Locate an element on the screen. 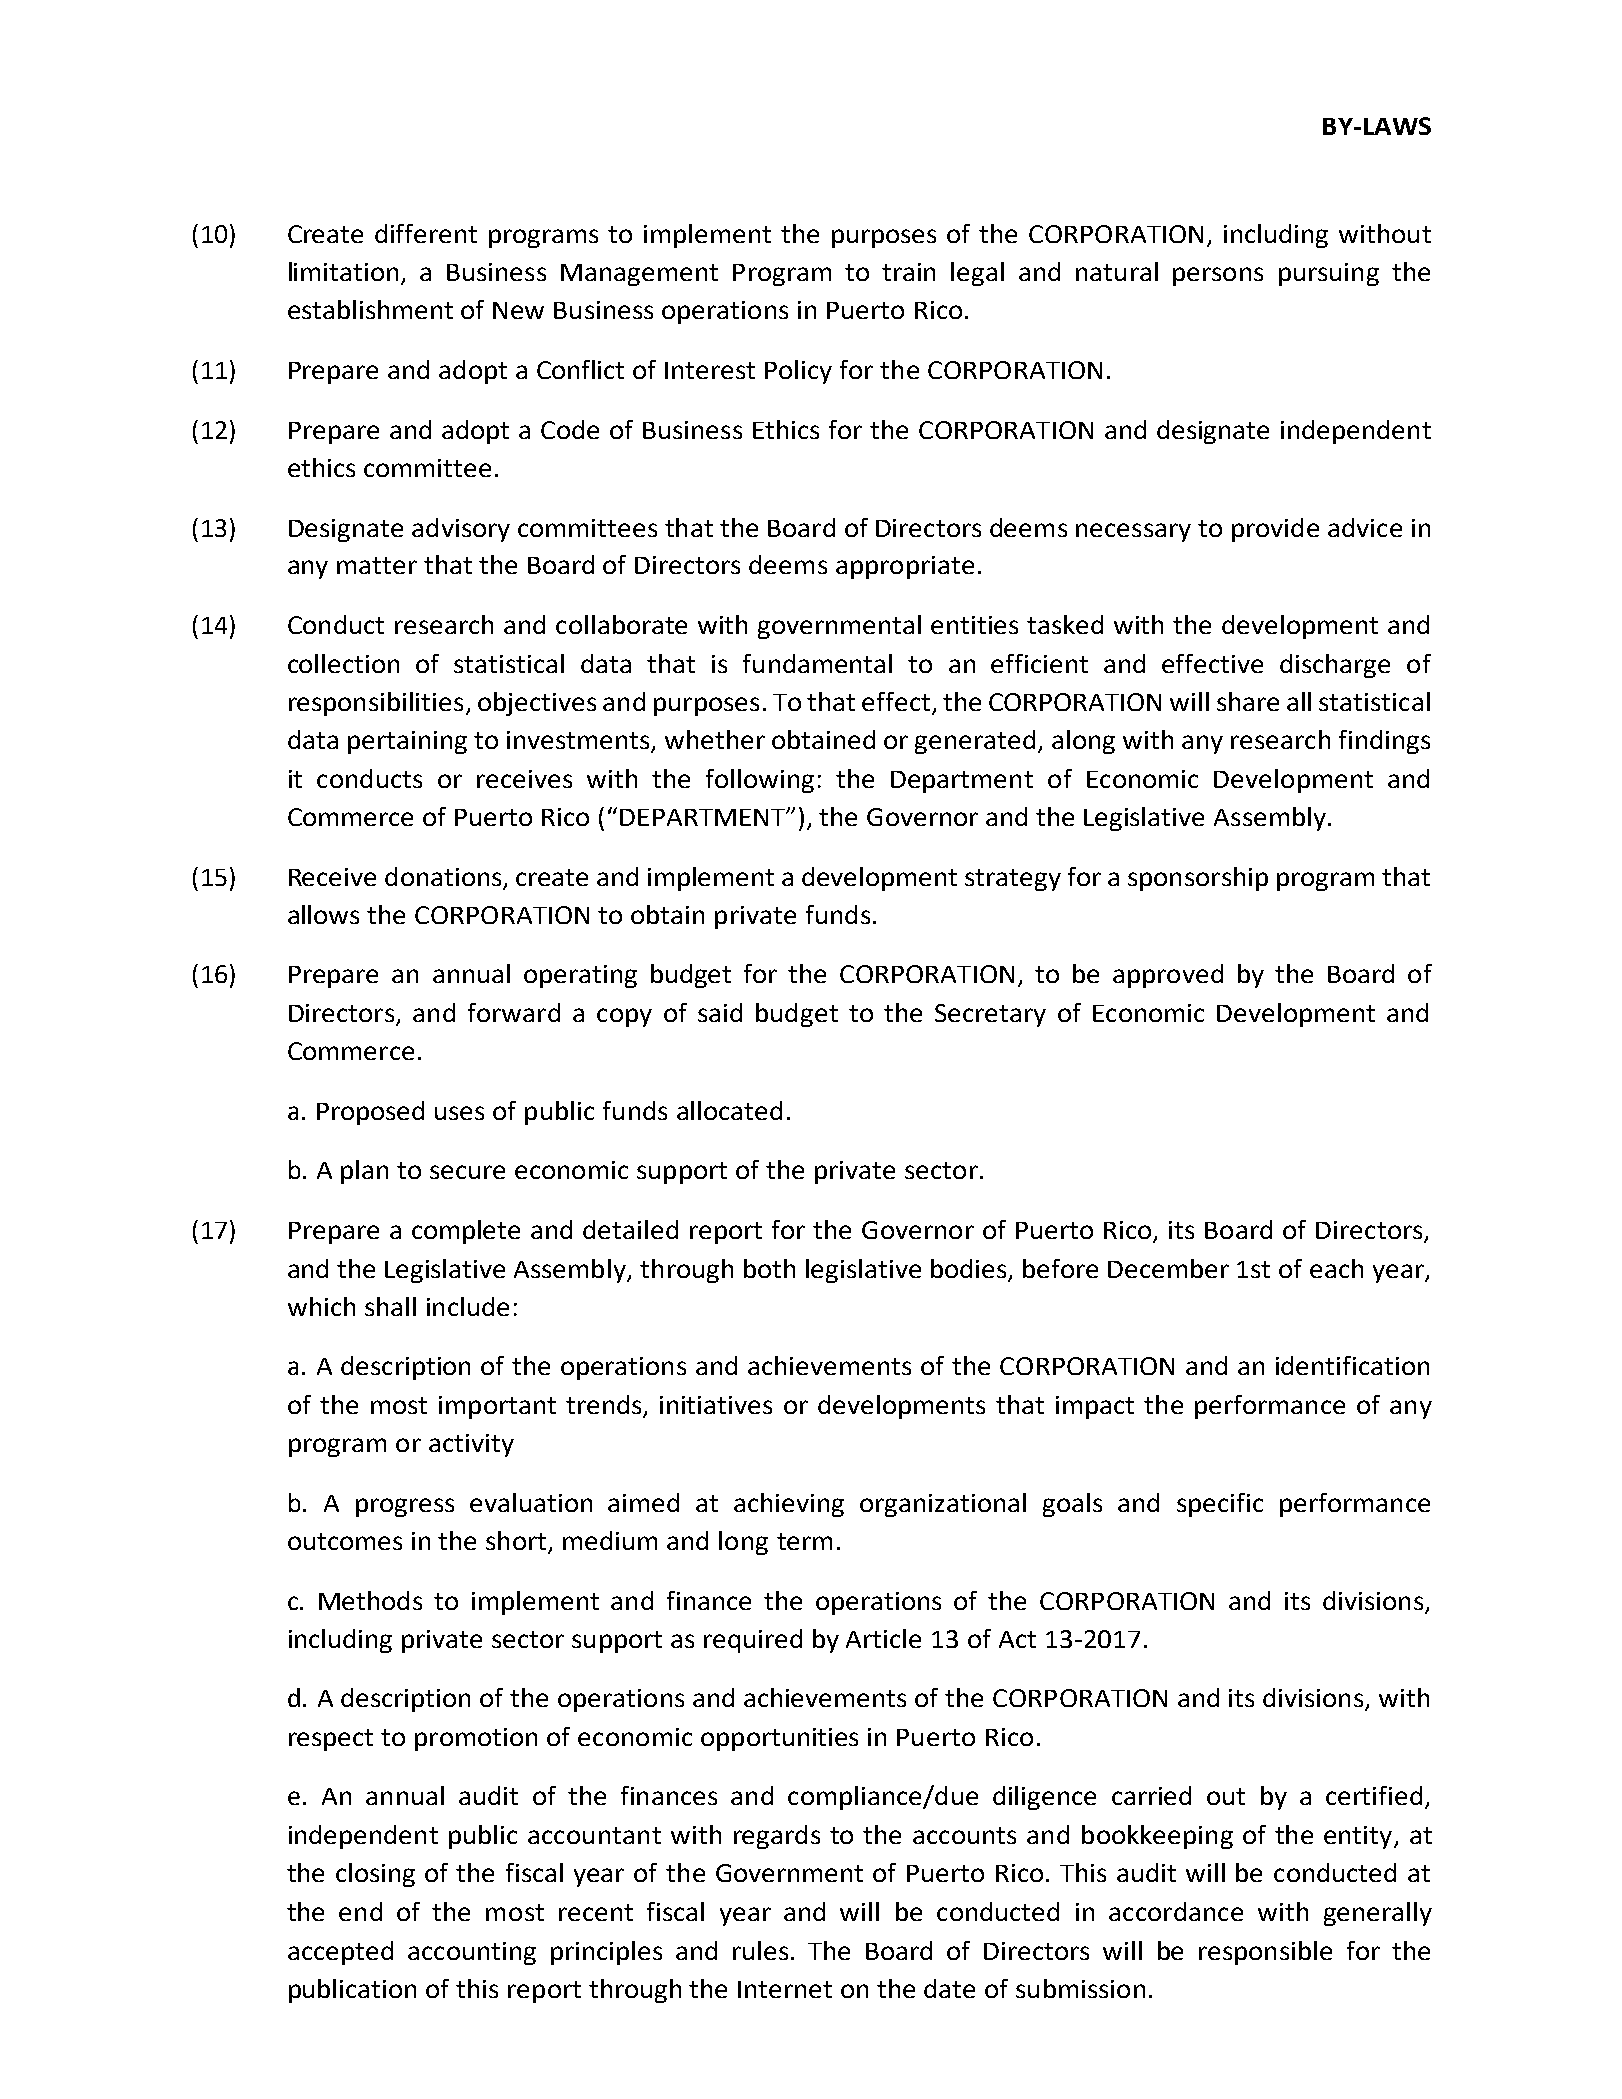 The height and width of the screenshot is (2099, 1622). donations is located at coordinates (444, 878).
